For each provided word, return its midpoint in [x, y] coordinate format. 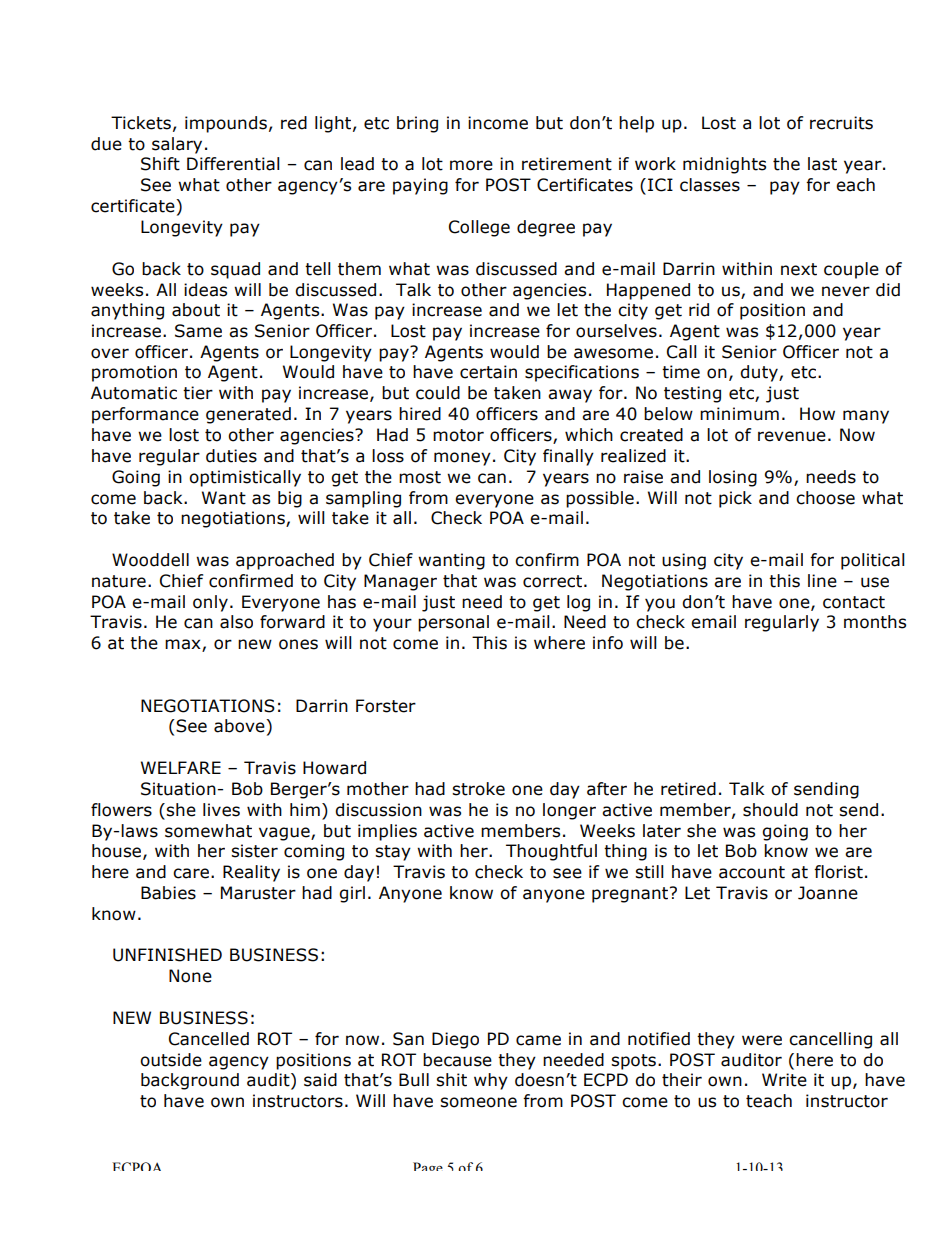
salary [177, 145]
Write [784, 1080]
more [471, 165]
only [210, 603]
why [491, 1081]
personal [453, 623]
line [822, 581]
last [822, 164]
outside [171, 1060]
